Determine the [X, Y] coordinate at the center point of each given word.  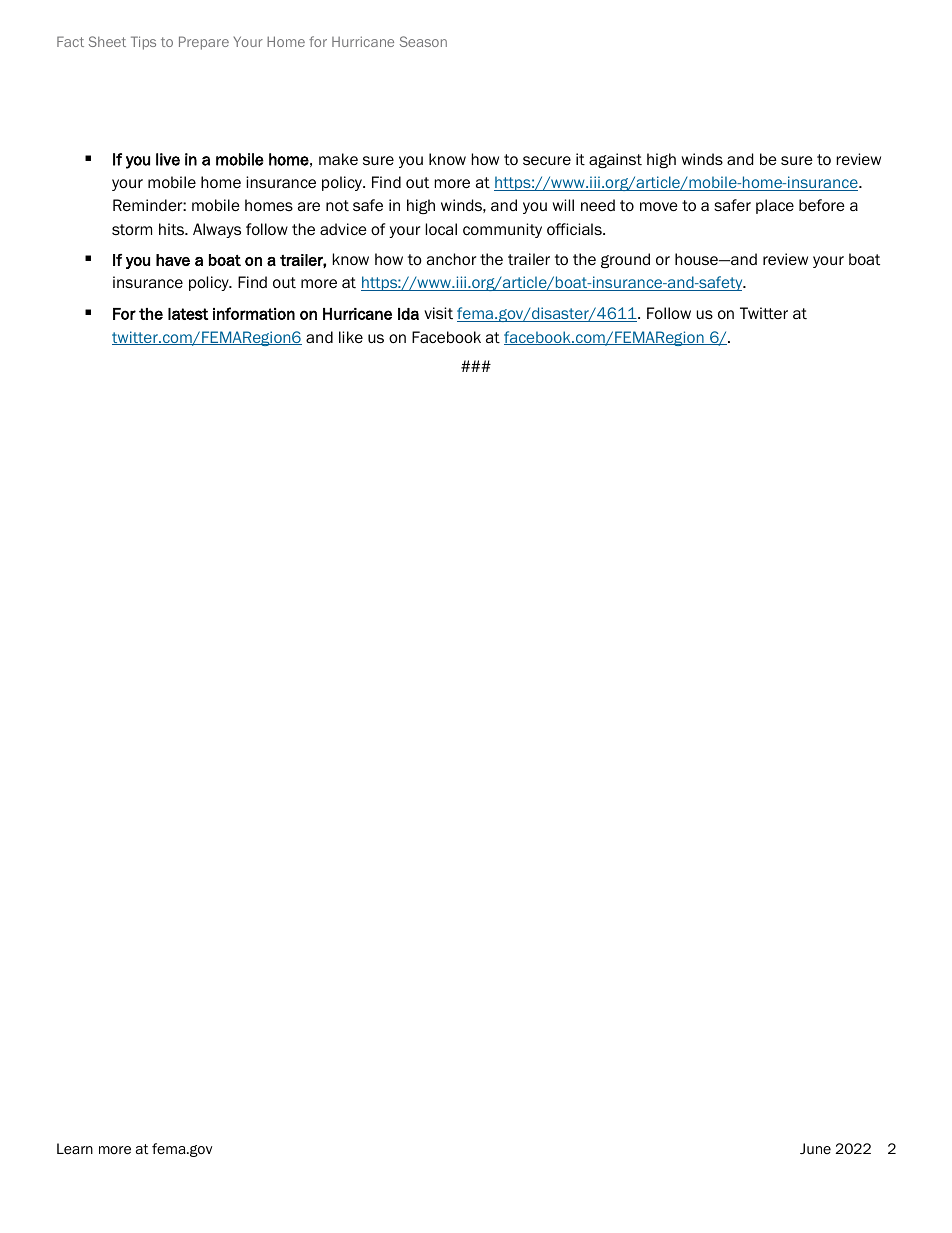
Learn [75, 1148]
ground [625, 260]
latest [188, 314]
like [351, 337]
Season [423, 41]
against [615, 160]
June [815, 1148]
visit [438, 313]
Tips [143, 43]
